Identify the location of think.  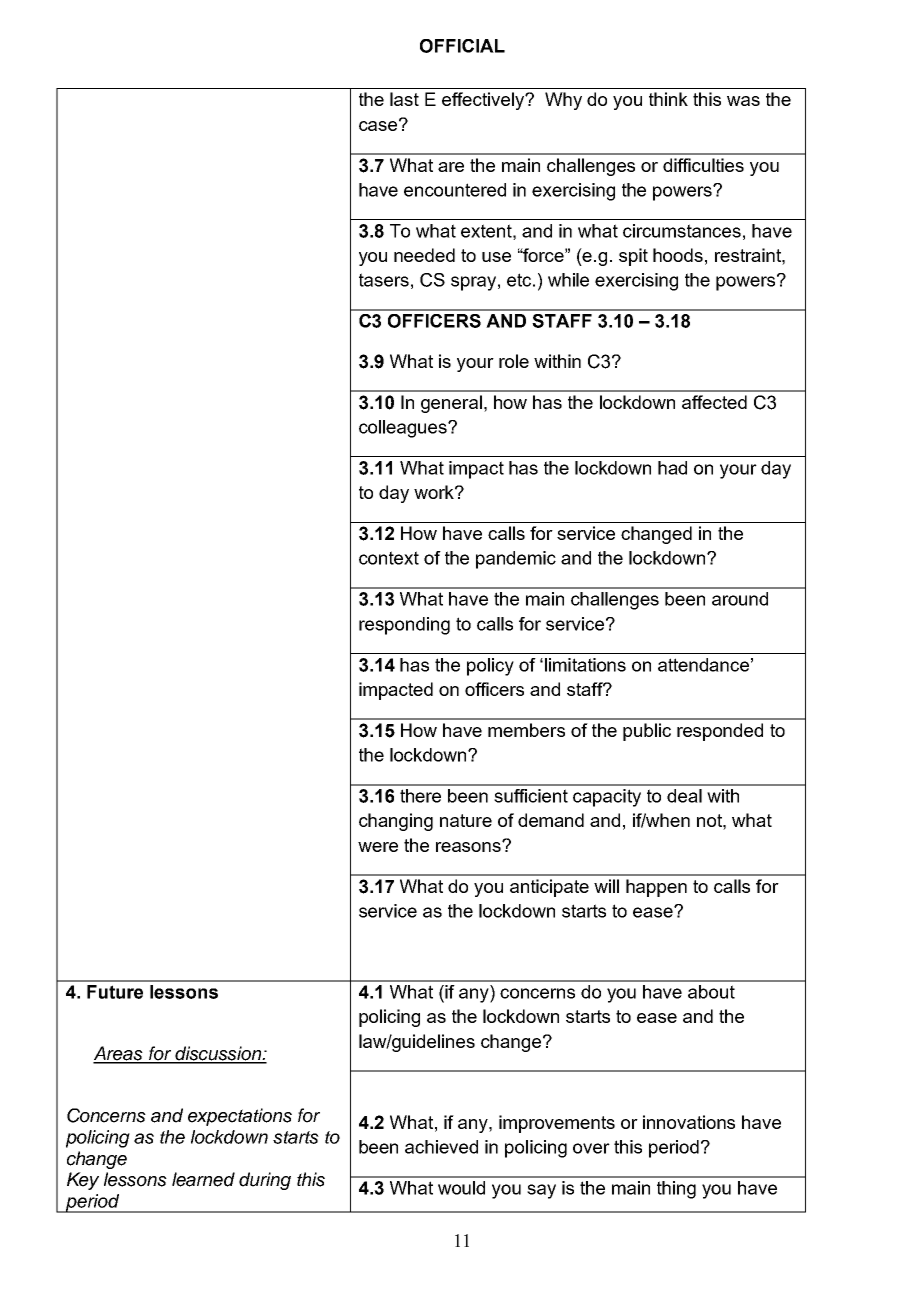
(668, 99).
